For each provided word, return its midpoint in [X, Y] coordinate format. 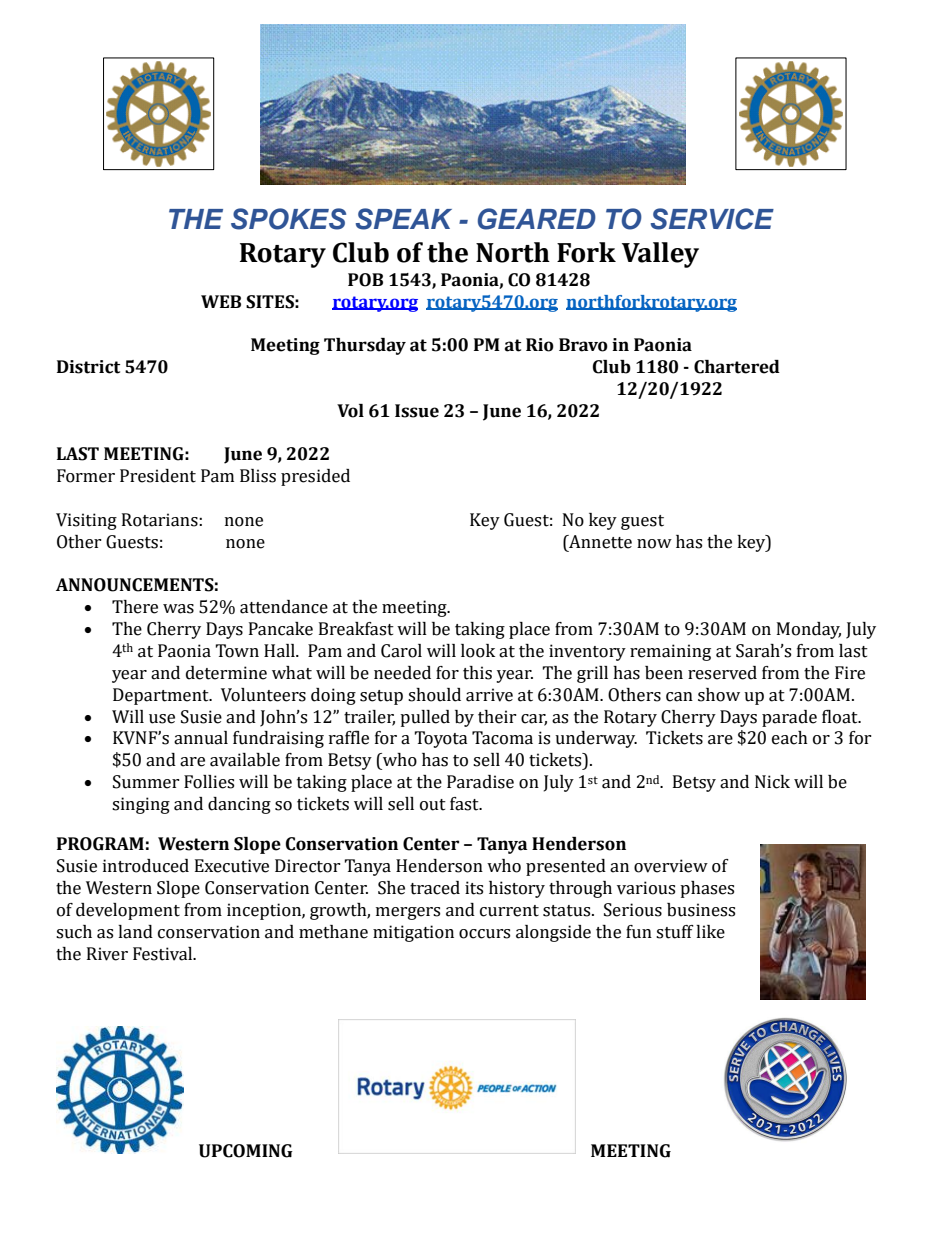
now [654, 544]
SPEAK [404, 219]
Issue [417, 411]
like [710, 932]
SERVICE [712, 219]
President [158, 476]
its [474, 888]
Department [162, 696]
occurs [484, 934]
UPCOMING [246, 1151]
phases [707, 889]
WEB [221, 301]
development [128, 911]
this [477, 673]
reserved [722, 673]
